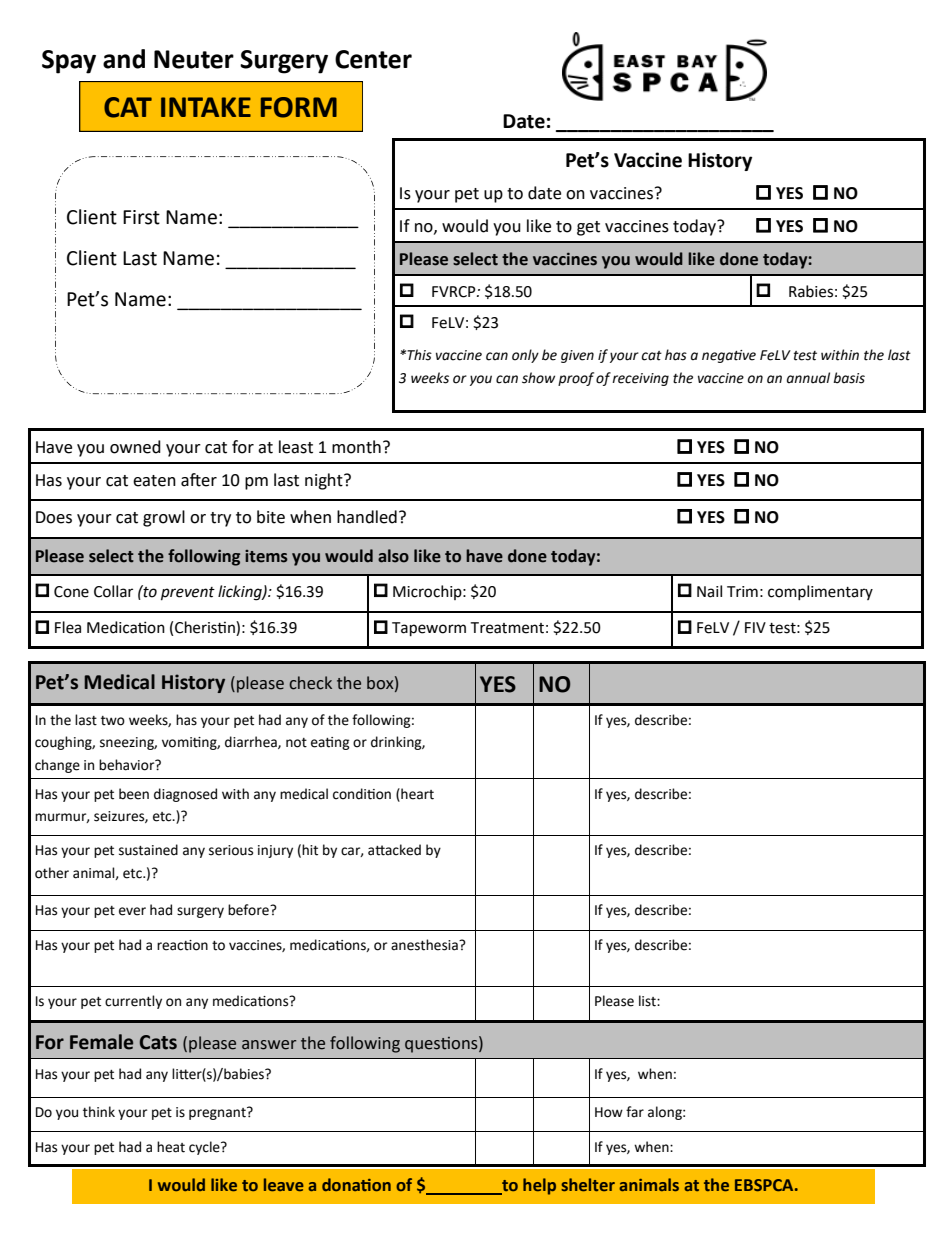 The width and height of the screenshot is (952, 1233). Describe the element at coordinates (755, 627) in the screenshot. I see `FIV` at that location.
